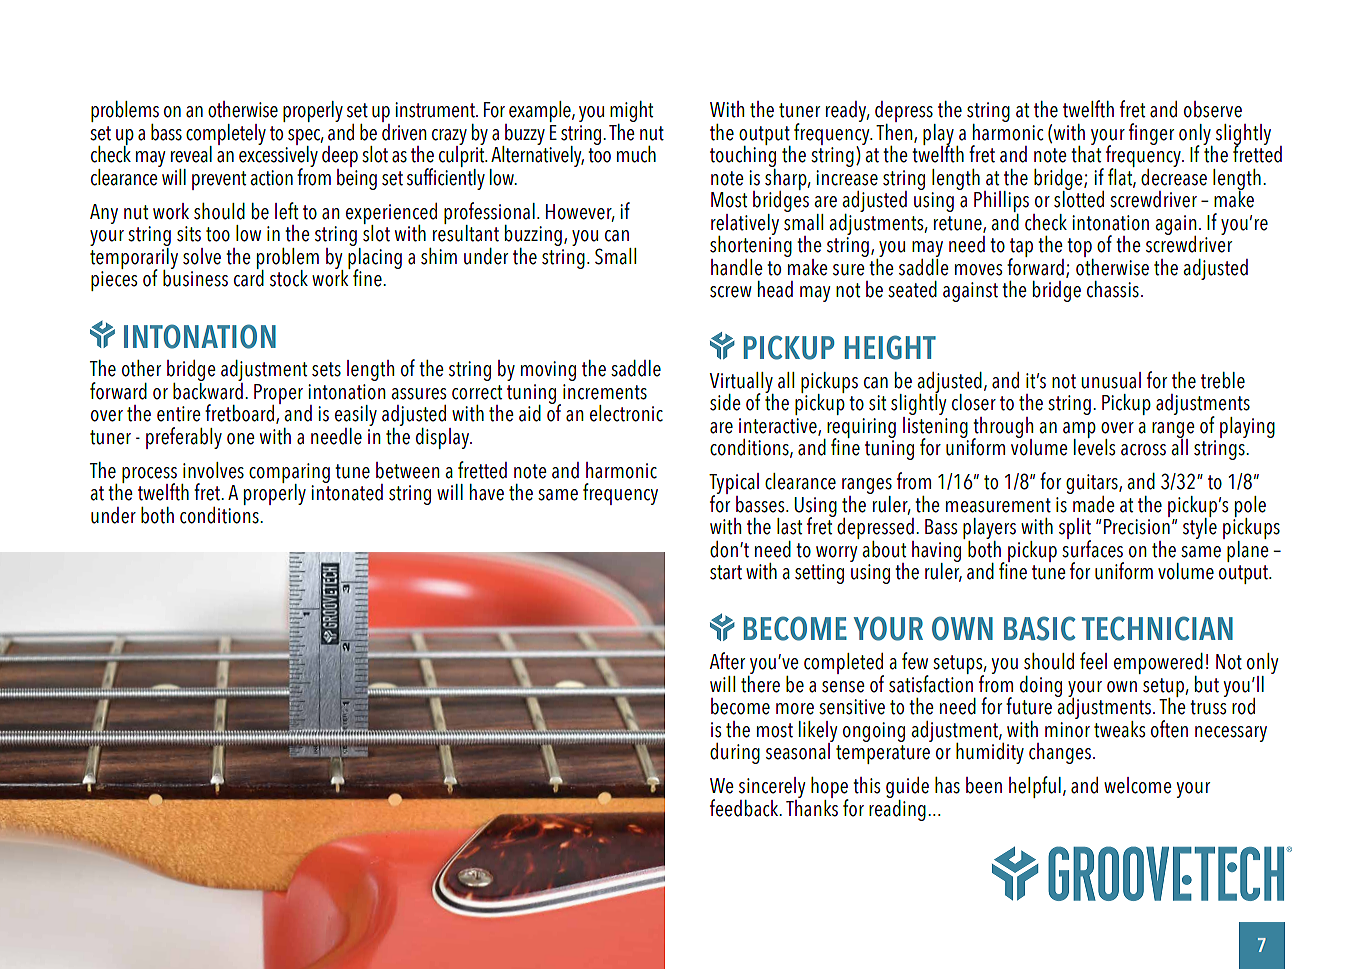 The image size is (1352, 969). What do you see at coordinates (735, 753) in the document?
I see `during` at bounding box center [735, 753].
